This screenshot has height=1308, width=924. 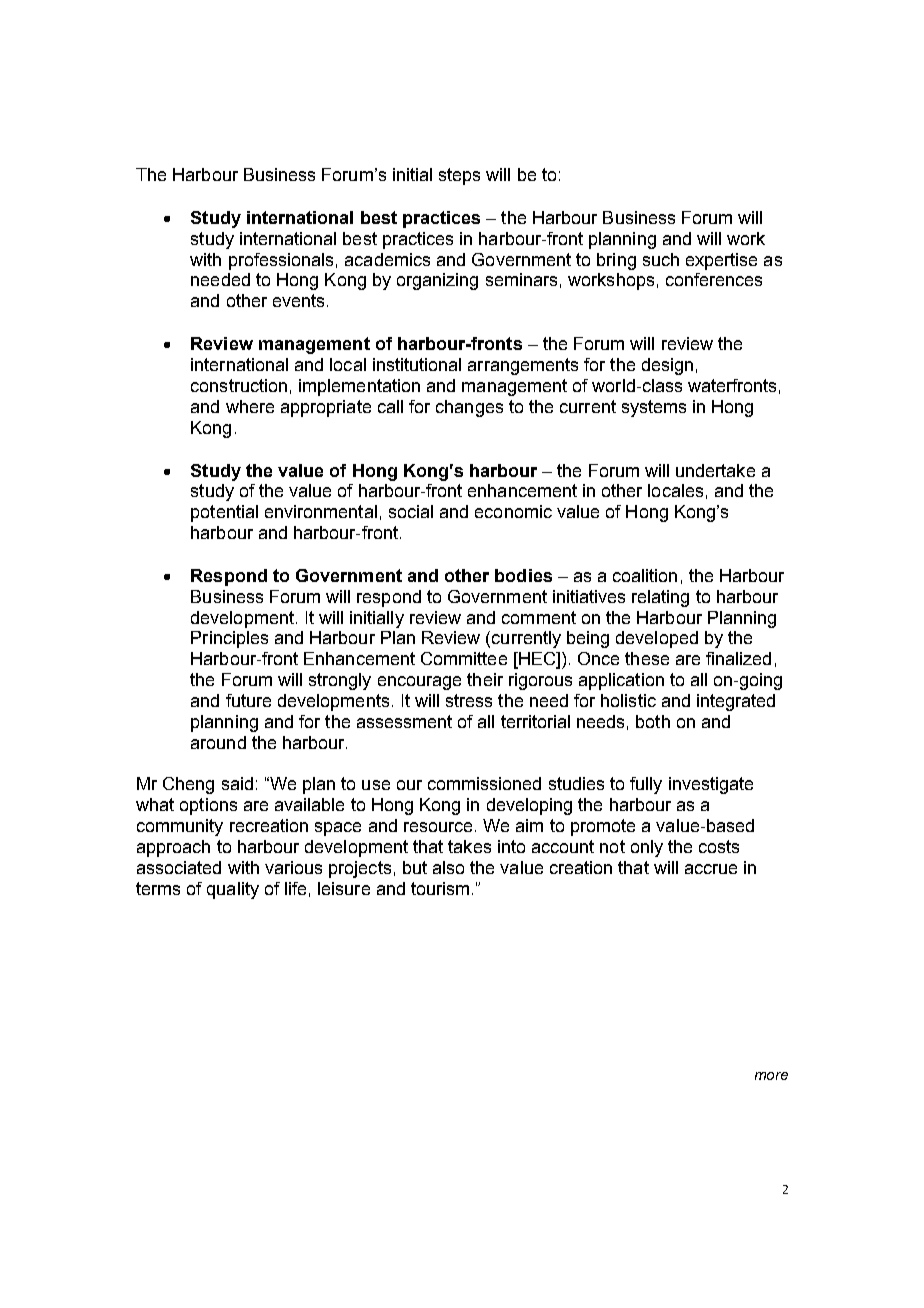 I want to click on potential, so click(x=224, y=513).
